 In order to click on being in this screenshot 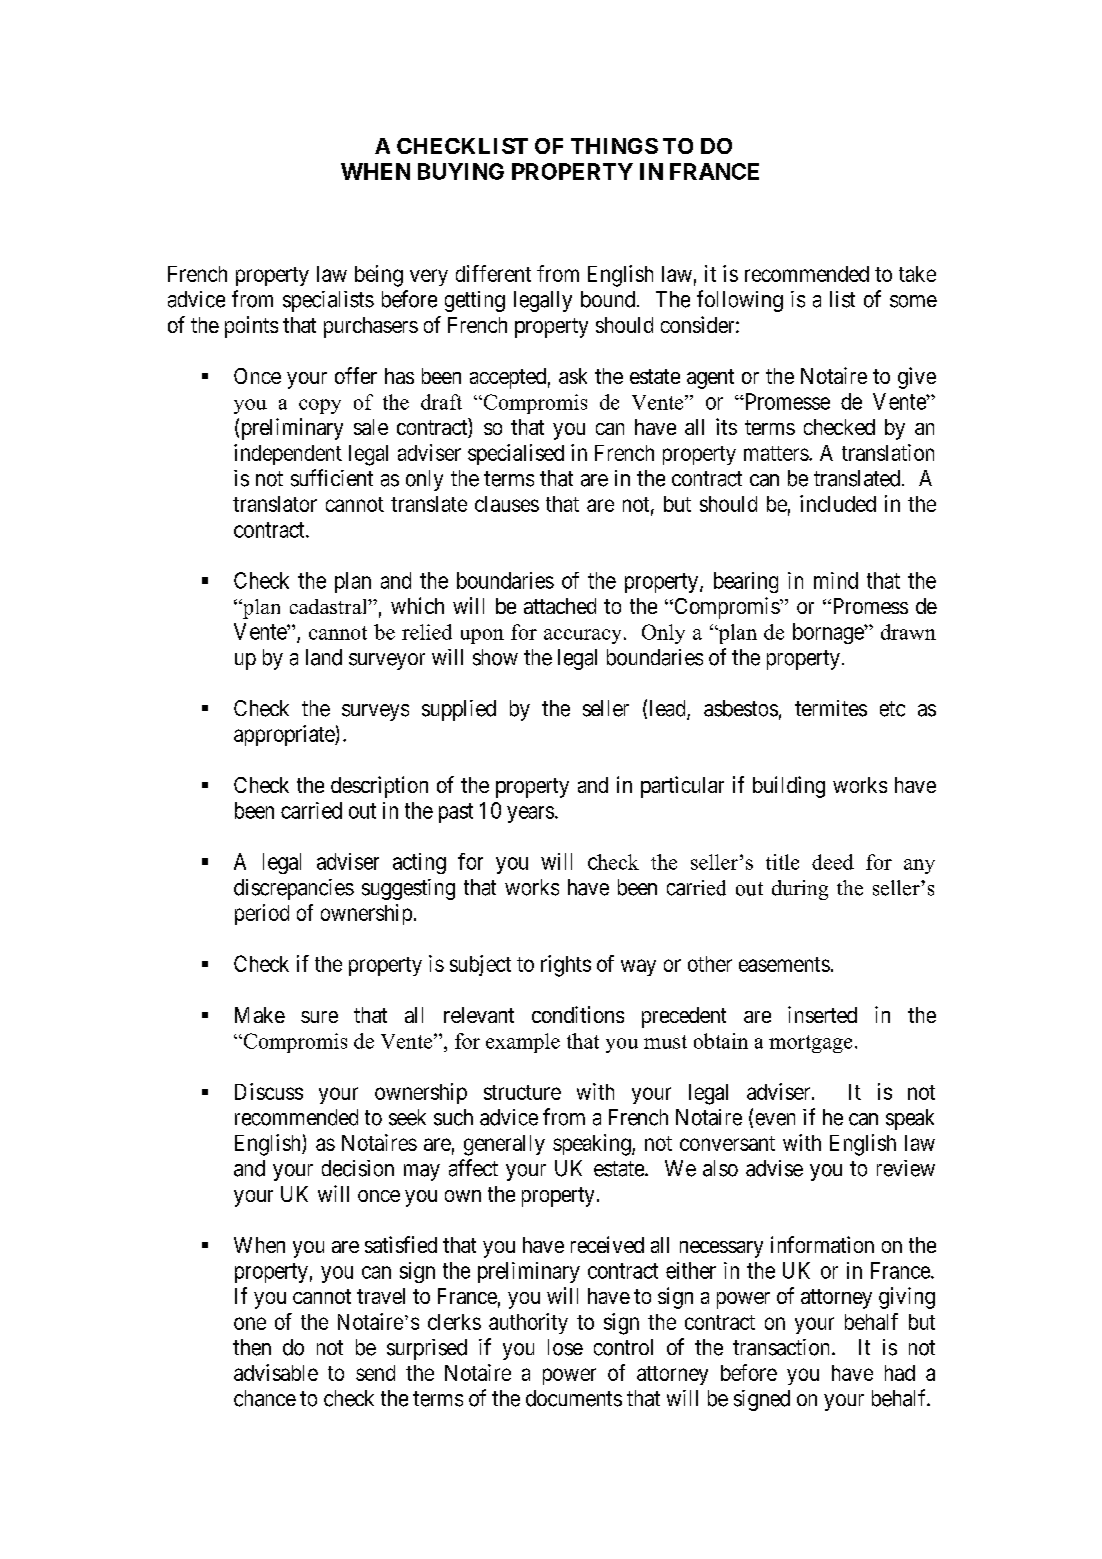, I will do `click(379, 276)`.
